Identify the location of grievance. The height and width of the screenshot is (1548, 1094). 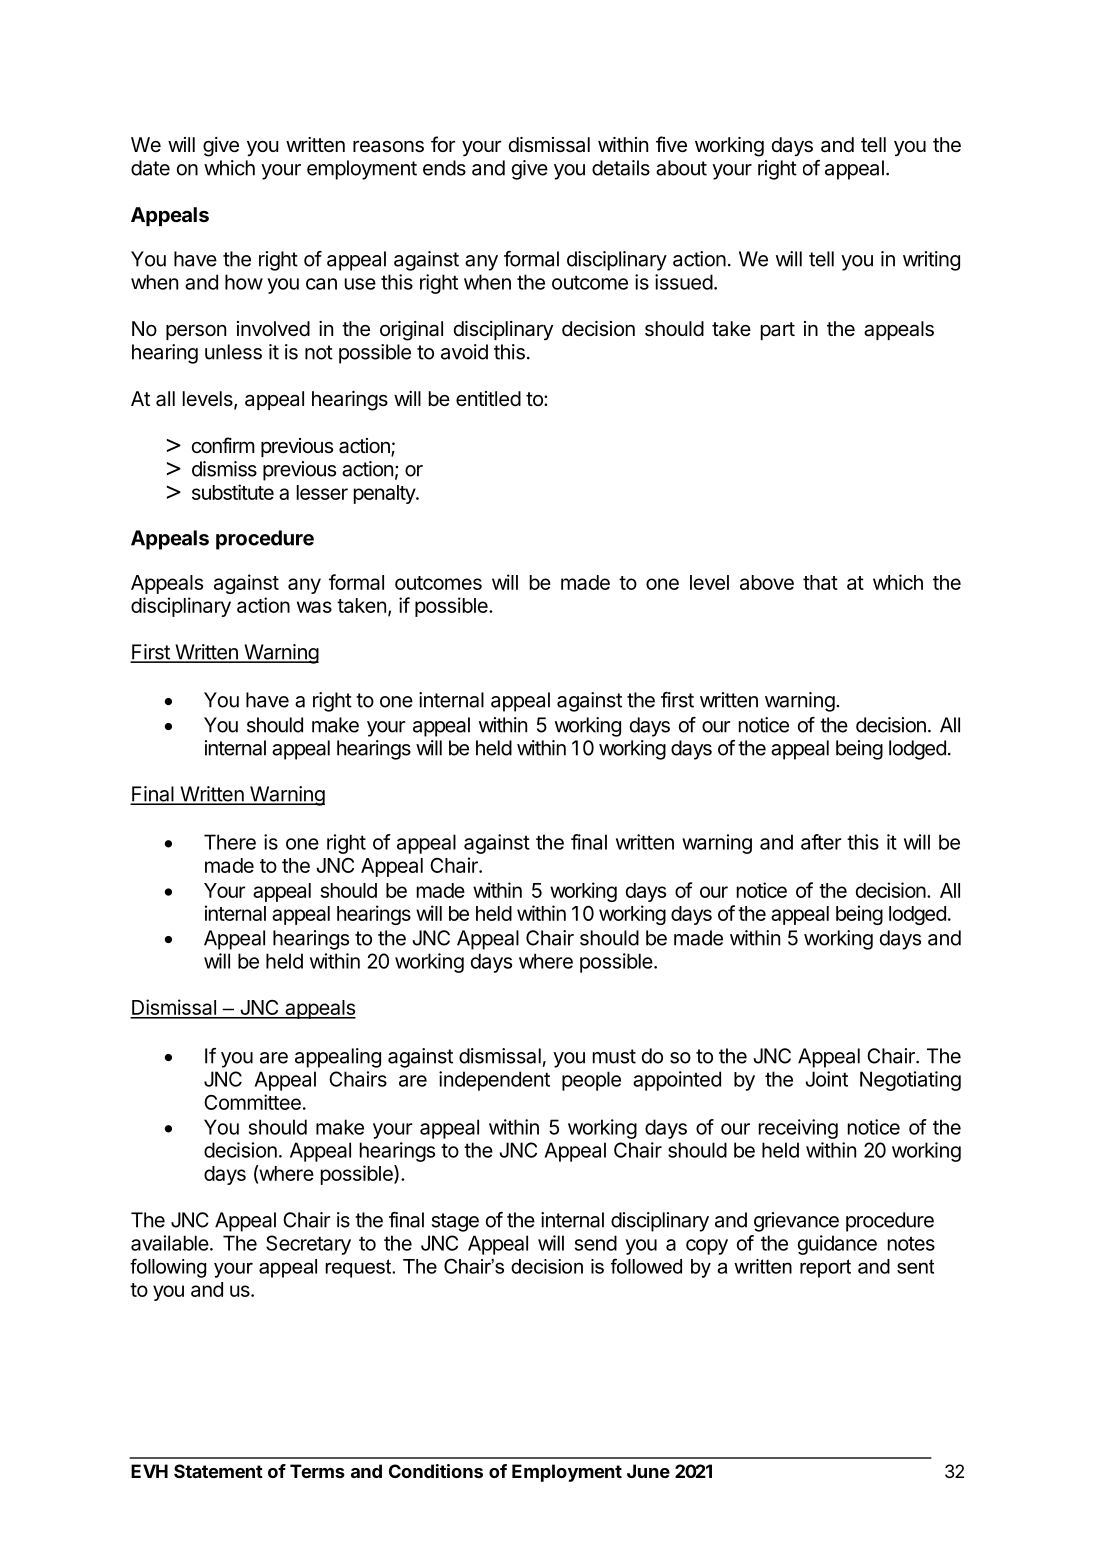
(796, 1222).
